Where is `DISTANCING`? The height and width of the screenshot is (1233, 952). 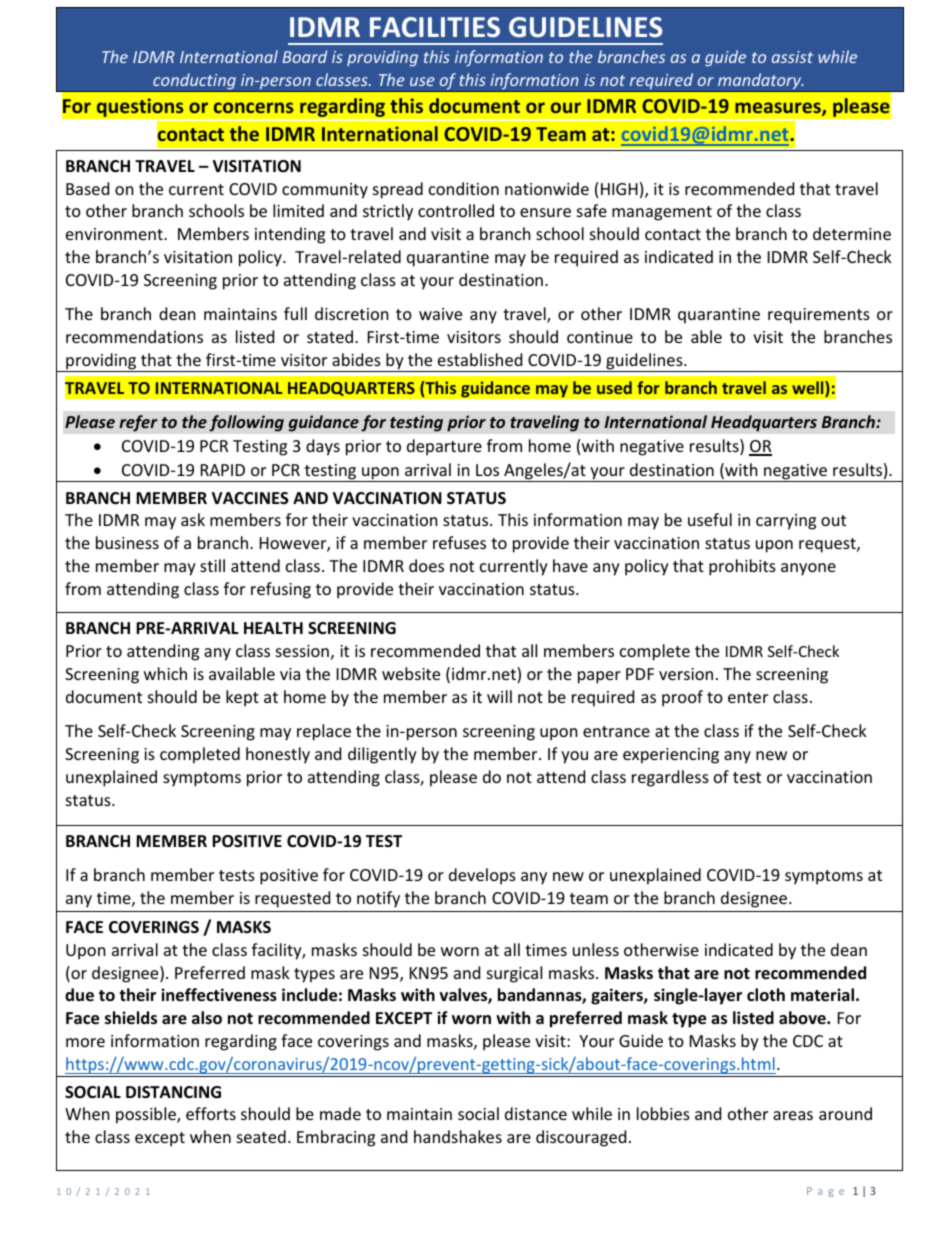 DISTANCING is located at coordinates (173, 1092).
